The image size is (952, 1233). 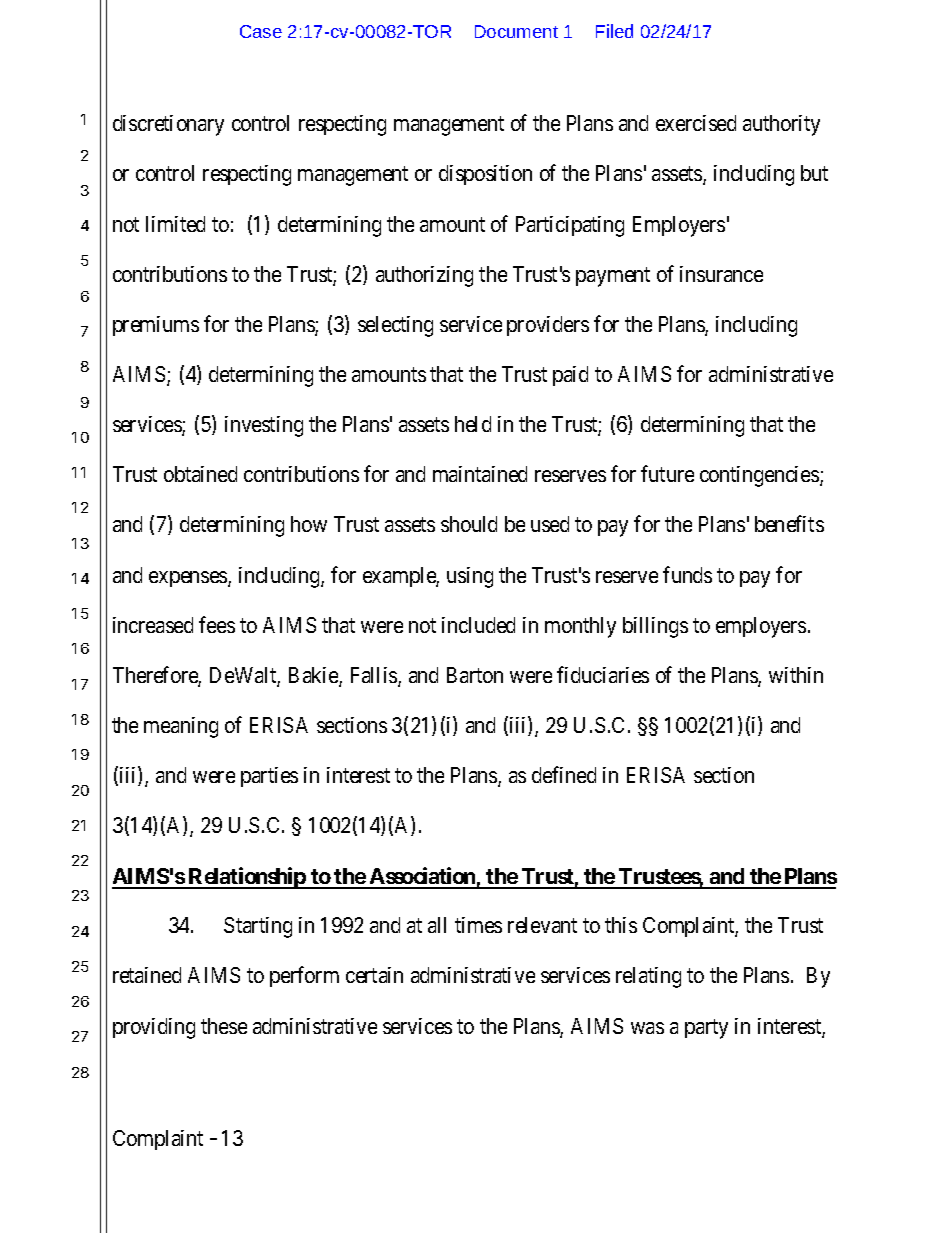 What do you see at coordinates (224, 1026) in the page?
I see `these` at bounding box center [224, 1026].
